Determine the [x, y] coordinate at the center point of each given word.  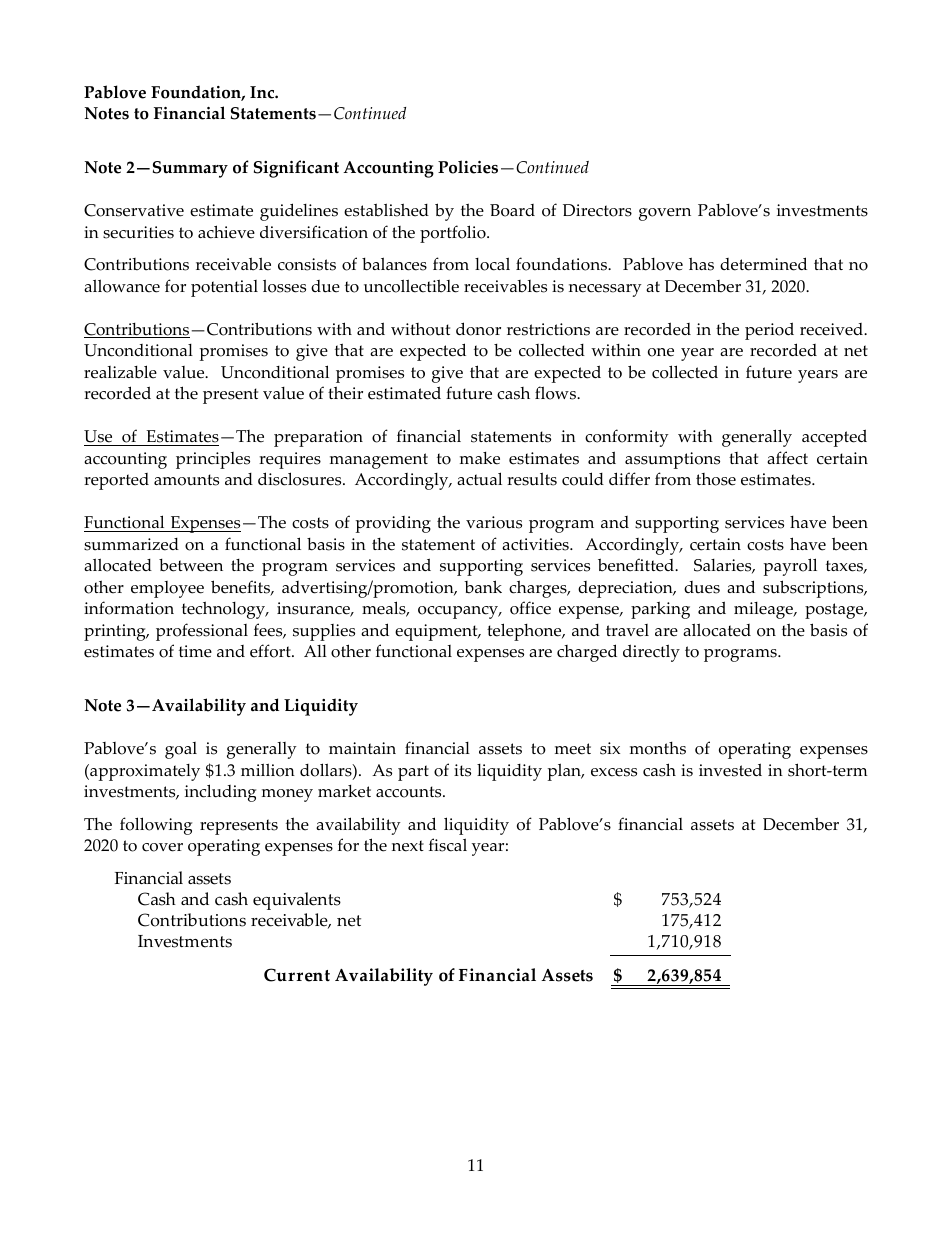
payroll [790, 567]
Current [297, 975]
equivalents [297, 901]
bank [483, 587]
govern [665, 214]
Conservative [134, 210]
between [191, 565]
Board [512, 210]
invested [730, 770]
